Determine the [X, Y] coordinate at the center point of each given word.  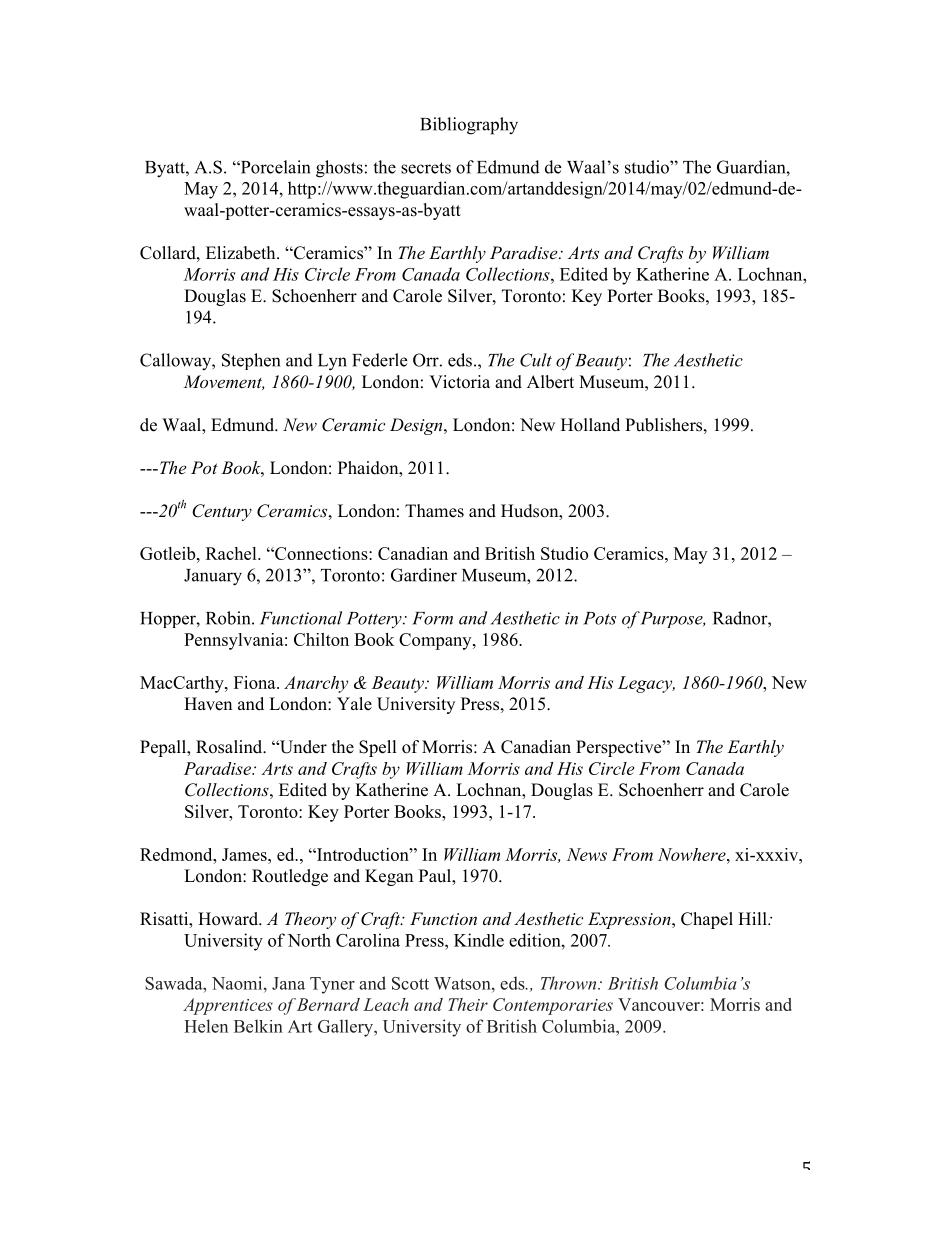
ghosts [339, 169]
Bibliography [469, 126]
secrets [426, 168]
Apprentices [228, 1006]
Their [468, 1004]
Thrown [569, 983]
